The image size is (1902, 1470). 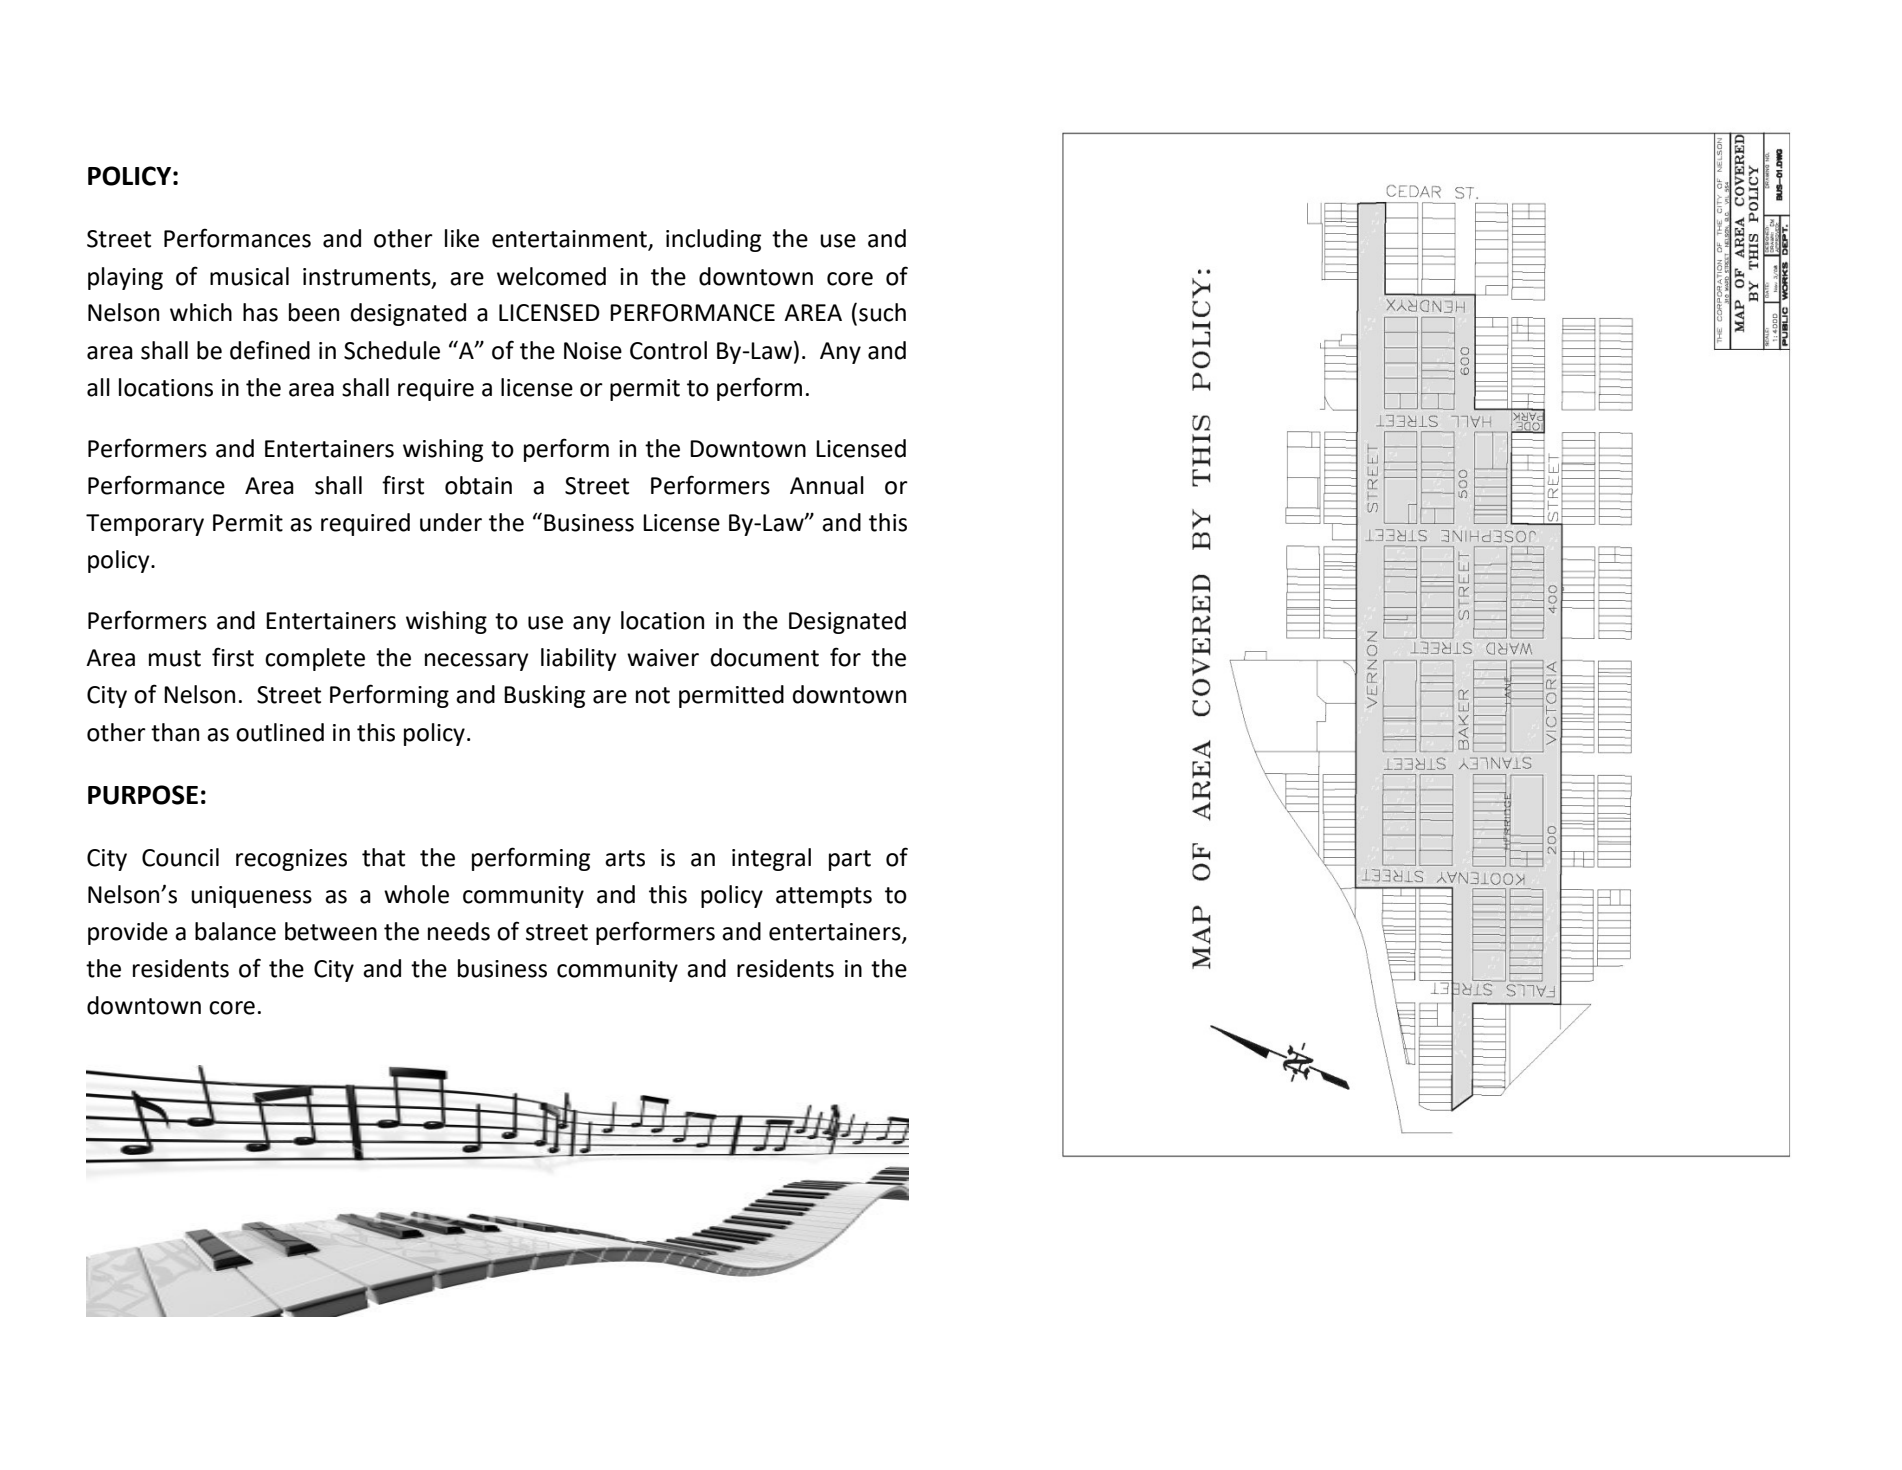 What do you see at coordinates (713, 240) in the screenshot?
I see `including` at bounding box center [713, 240].
